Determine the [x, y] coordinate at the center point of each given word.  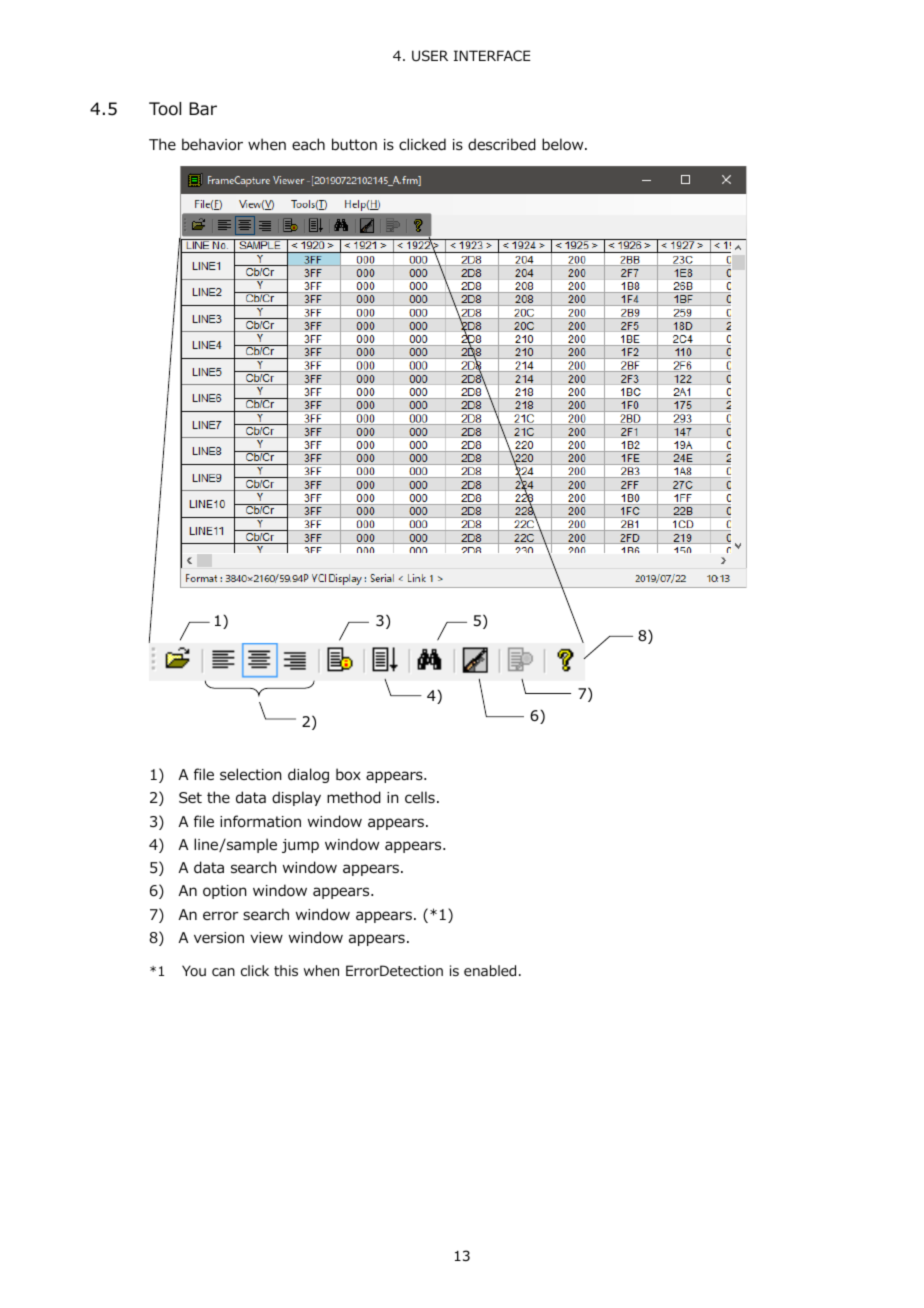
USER [430, 55]
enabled [490, 970]
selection [250, 774]
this [286, 970]
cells [420, 797]
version [219, 938]
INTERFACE [492, 55]
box [348, 774]
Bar [203, 109]
